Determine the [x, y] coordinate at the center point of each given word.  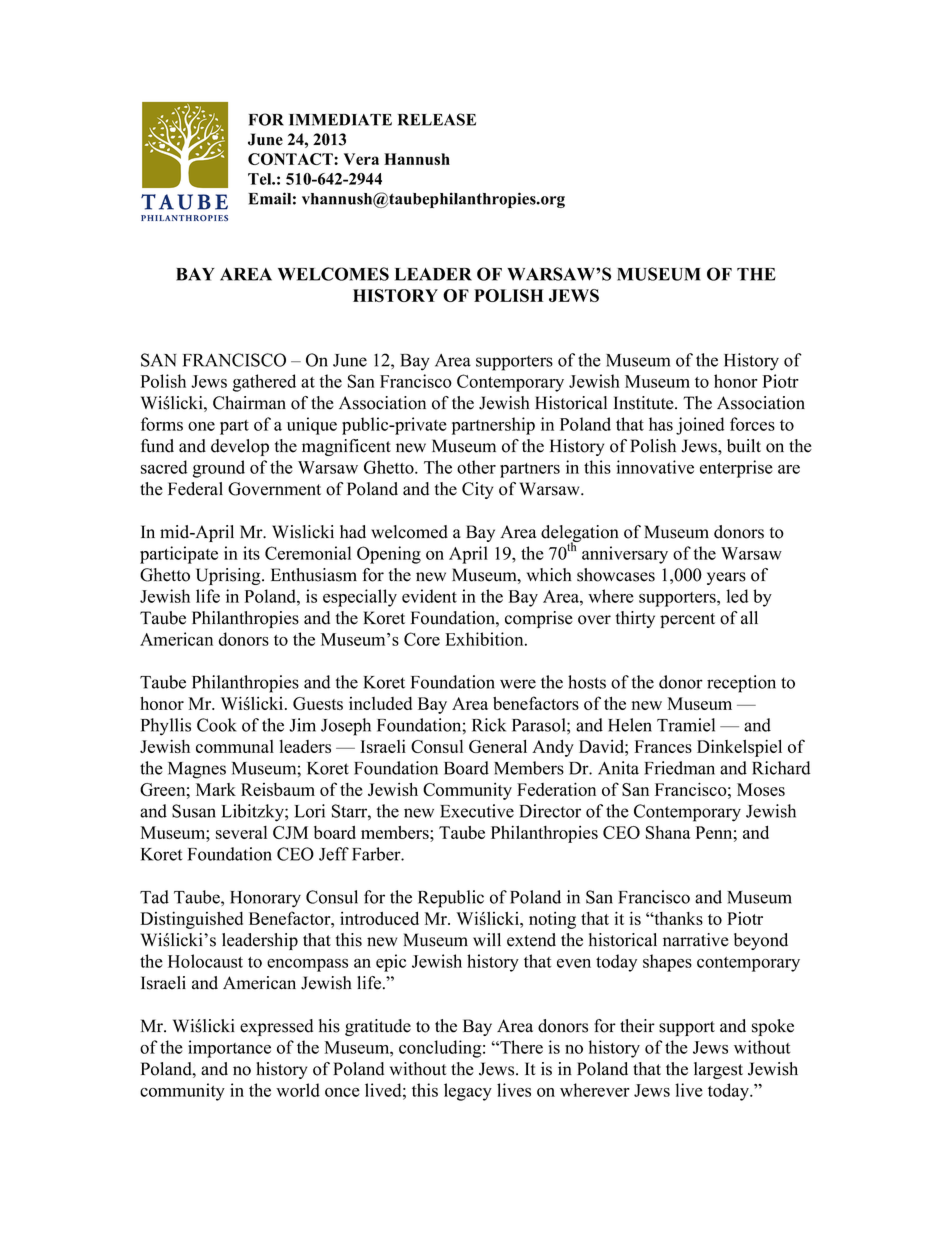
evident [429, 596]
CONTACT [291, 159]
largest [718, 1070]
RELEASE [437, 119]
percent [687, 620]
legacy [468, 1092]
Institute [645, 403]
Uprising [229, 576]
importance [229, 1049]
